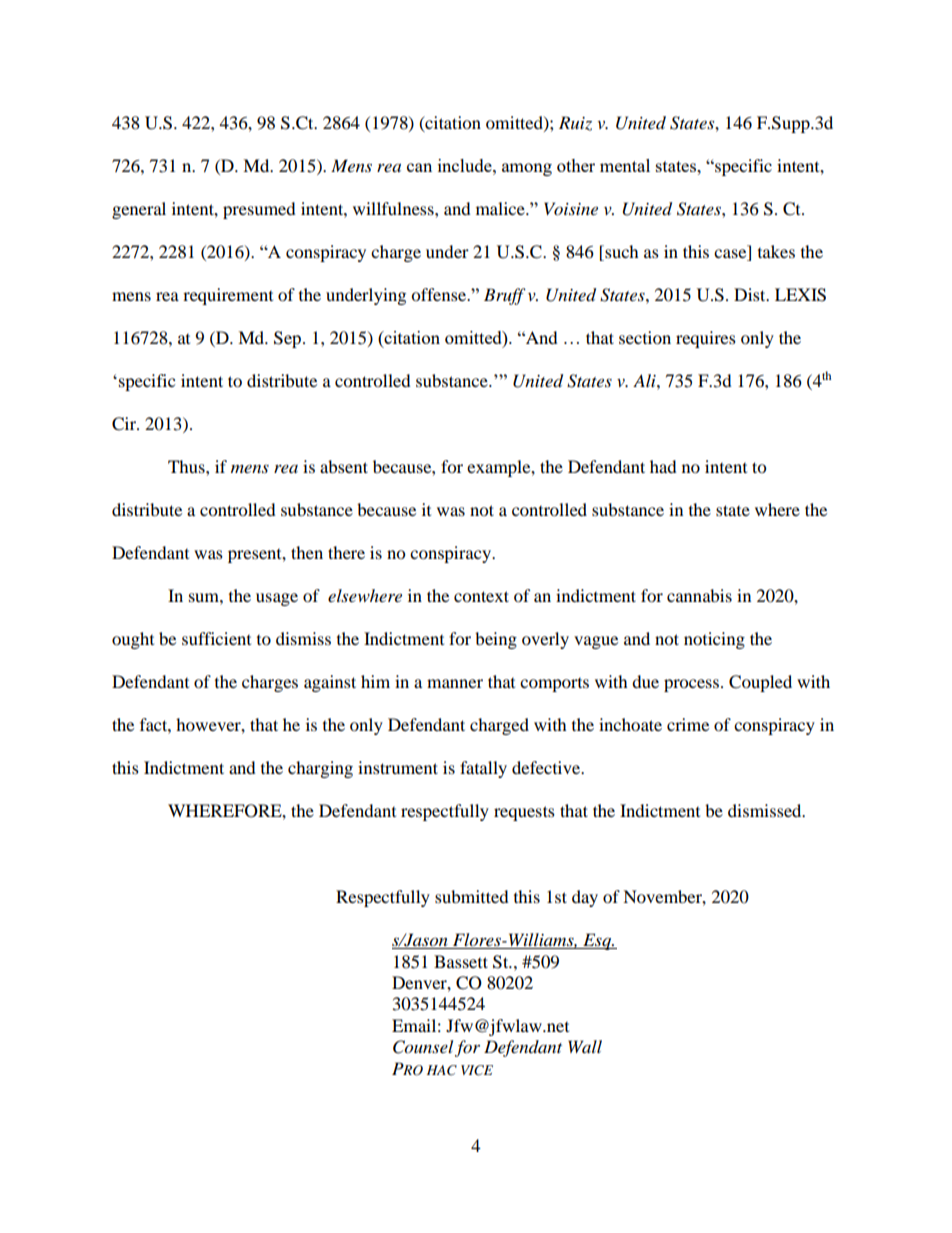 Image resolution: width=952 pixels, height=1233 pixels. I want to click on charging, so click(320, 769).
